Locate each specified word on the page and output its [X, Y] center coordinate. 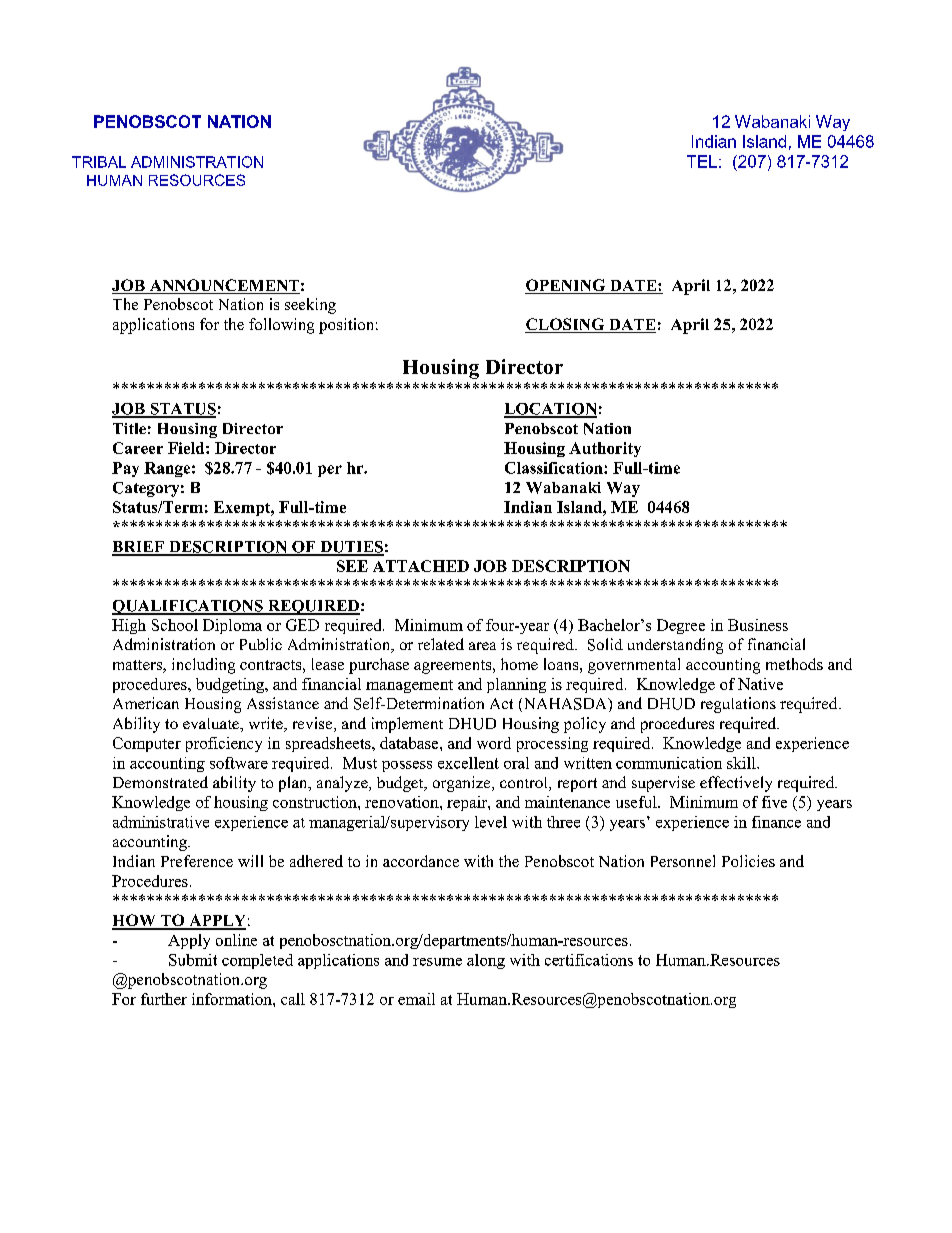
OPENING [566, 286]
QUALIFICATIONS [188, 607]
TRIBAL [99, 162]
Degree [681, 626]
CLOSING [566, 325]
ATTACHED [421, 566]
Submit [193, 960]
